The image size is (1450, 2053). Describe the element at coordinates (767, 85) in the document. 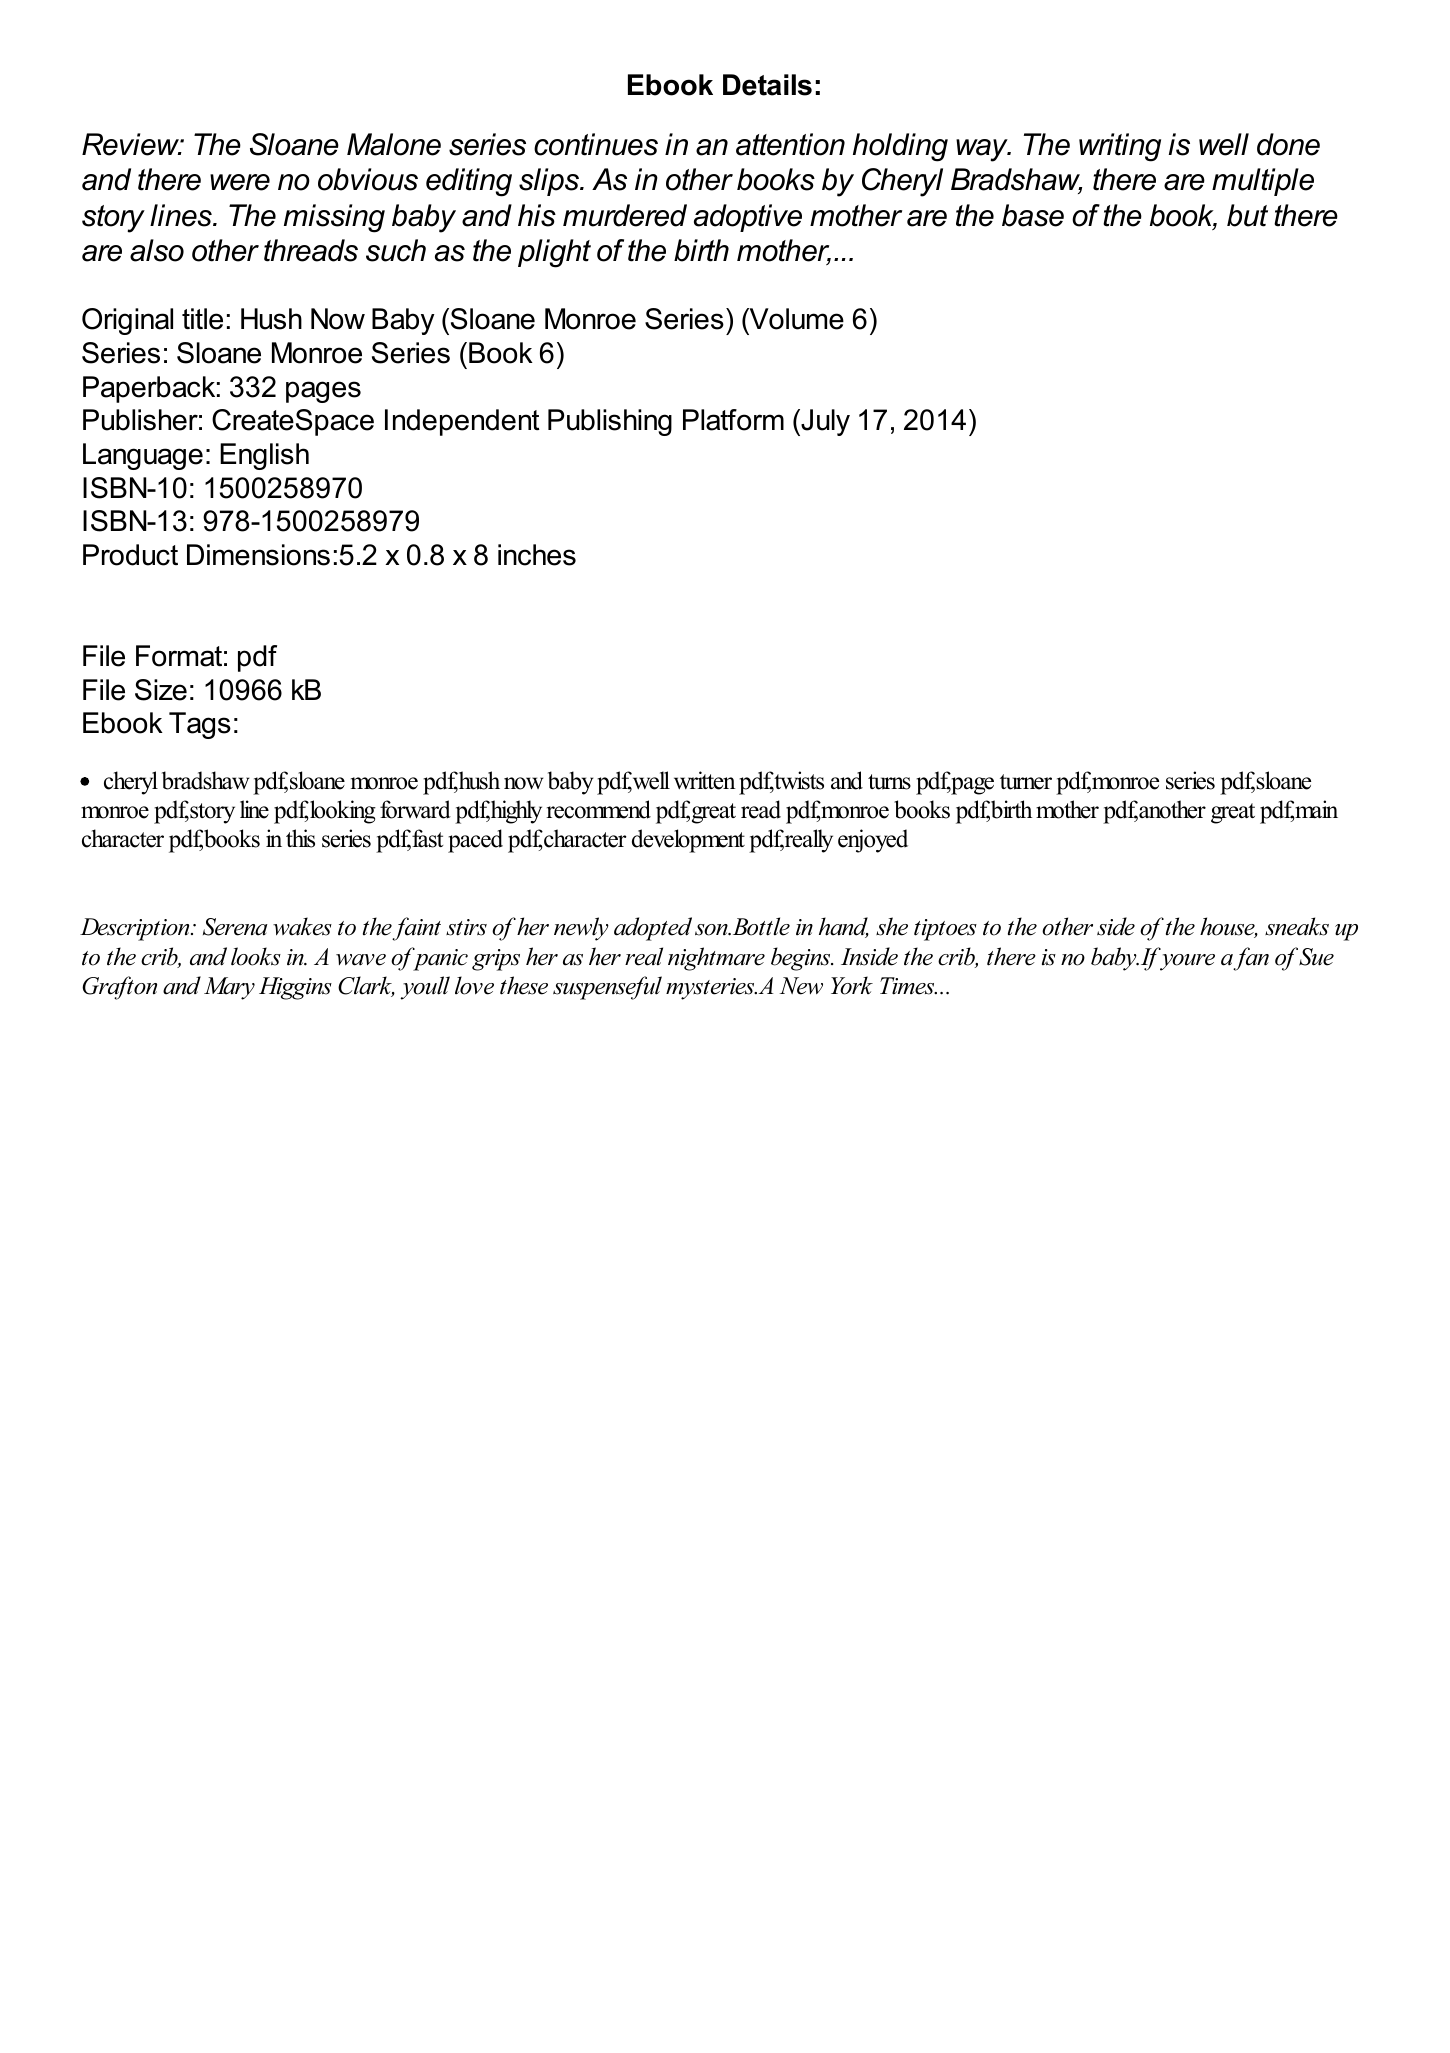

I see `Details` at that location.
